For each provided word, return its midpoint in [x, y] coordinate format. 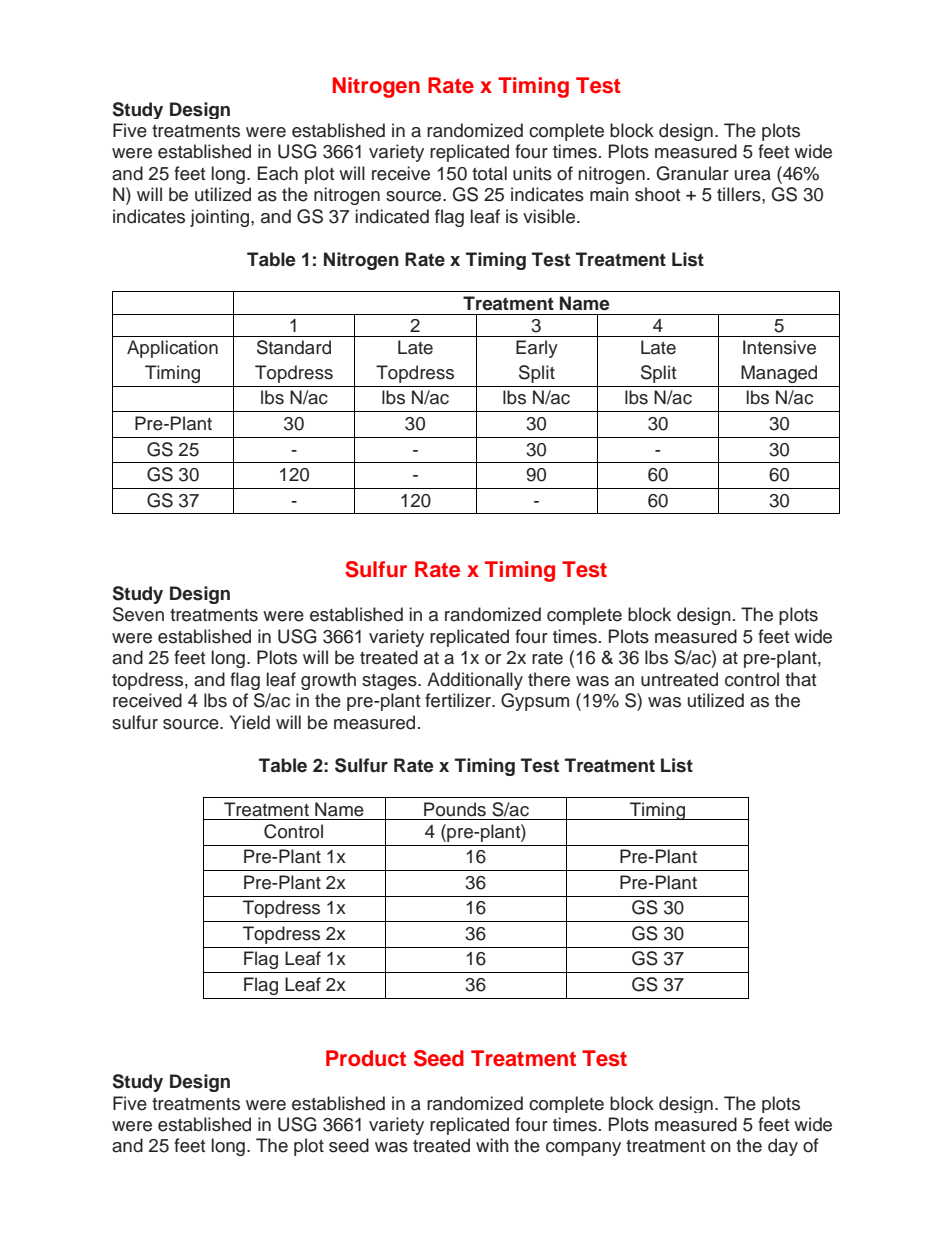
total [489, 173]
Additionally [475, 681]
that [800, 679]
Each [278, 173]
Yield [250, 722]
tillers [740, 194]
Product [366, 1058]
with [492, 1145]
